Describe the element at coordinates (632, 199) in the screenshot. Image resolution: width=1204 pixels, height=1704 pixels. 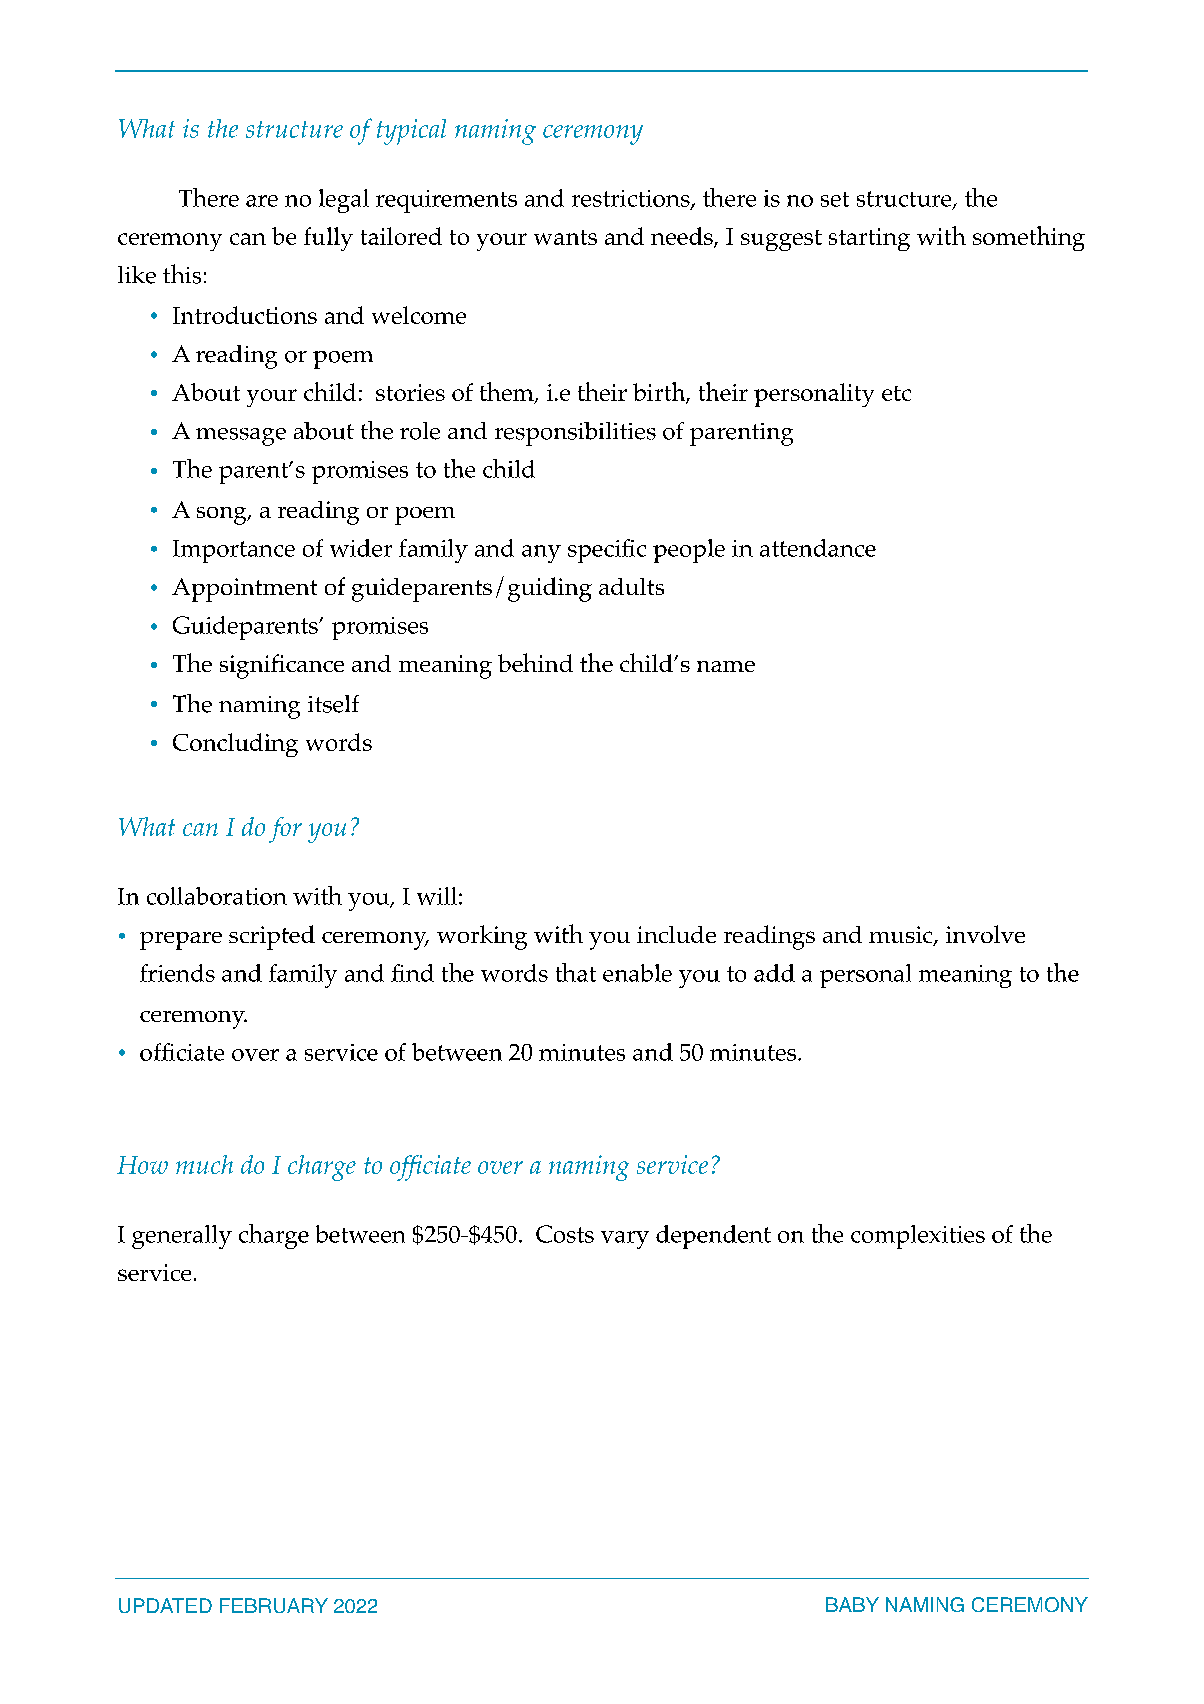
I see `restrictions` at that location.
